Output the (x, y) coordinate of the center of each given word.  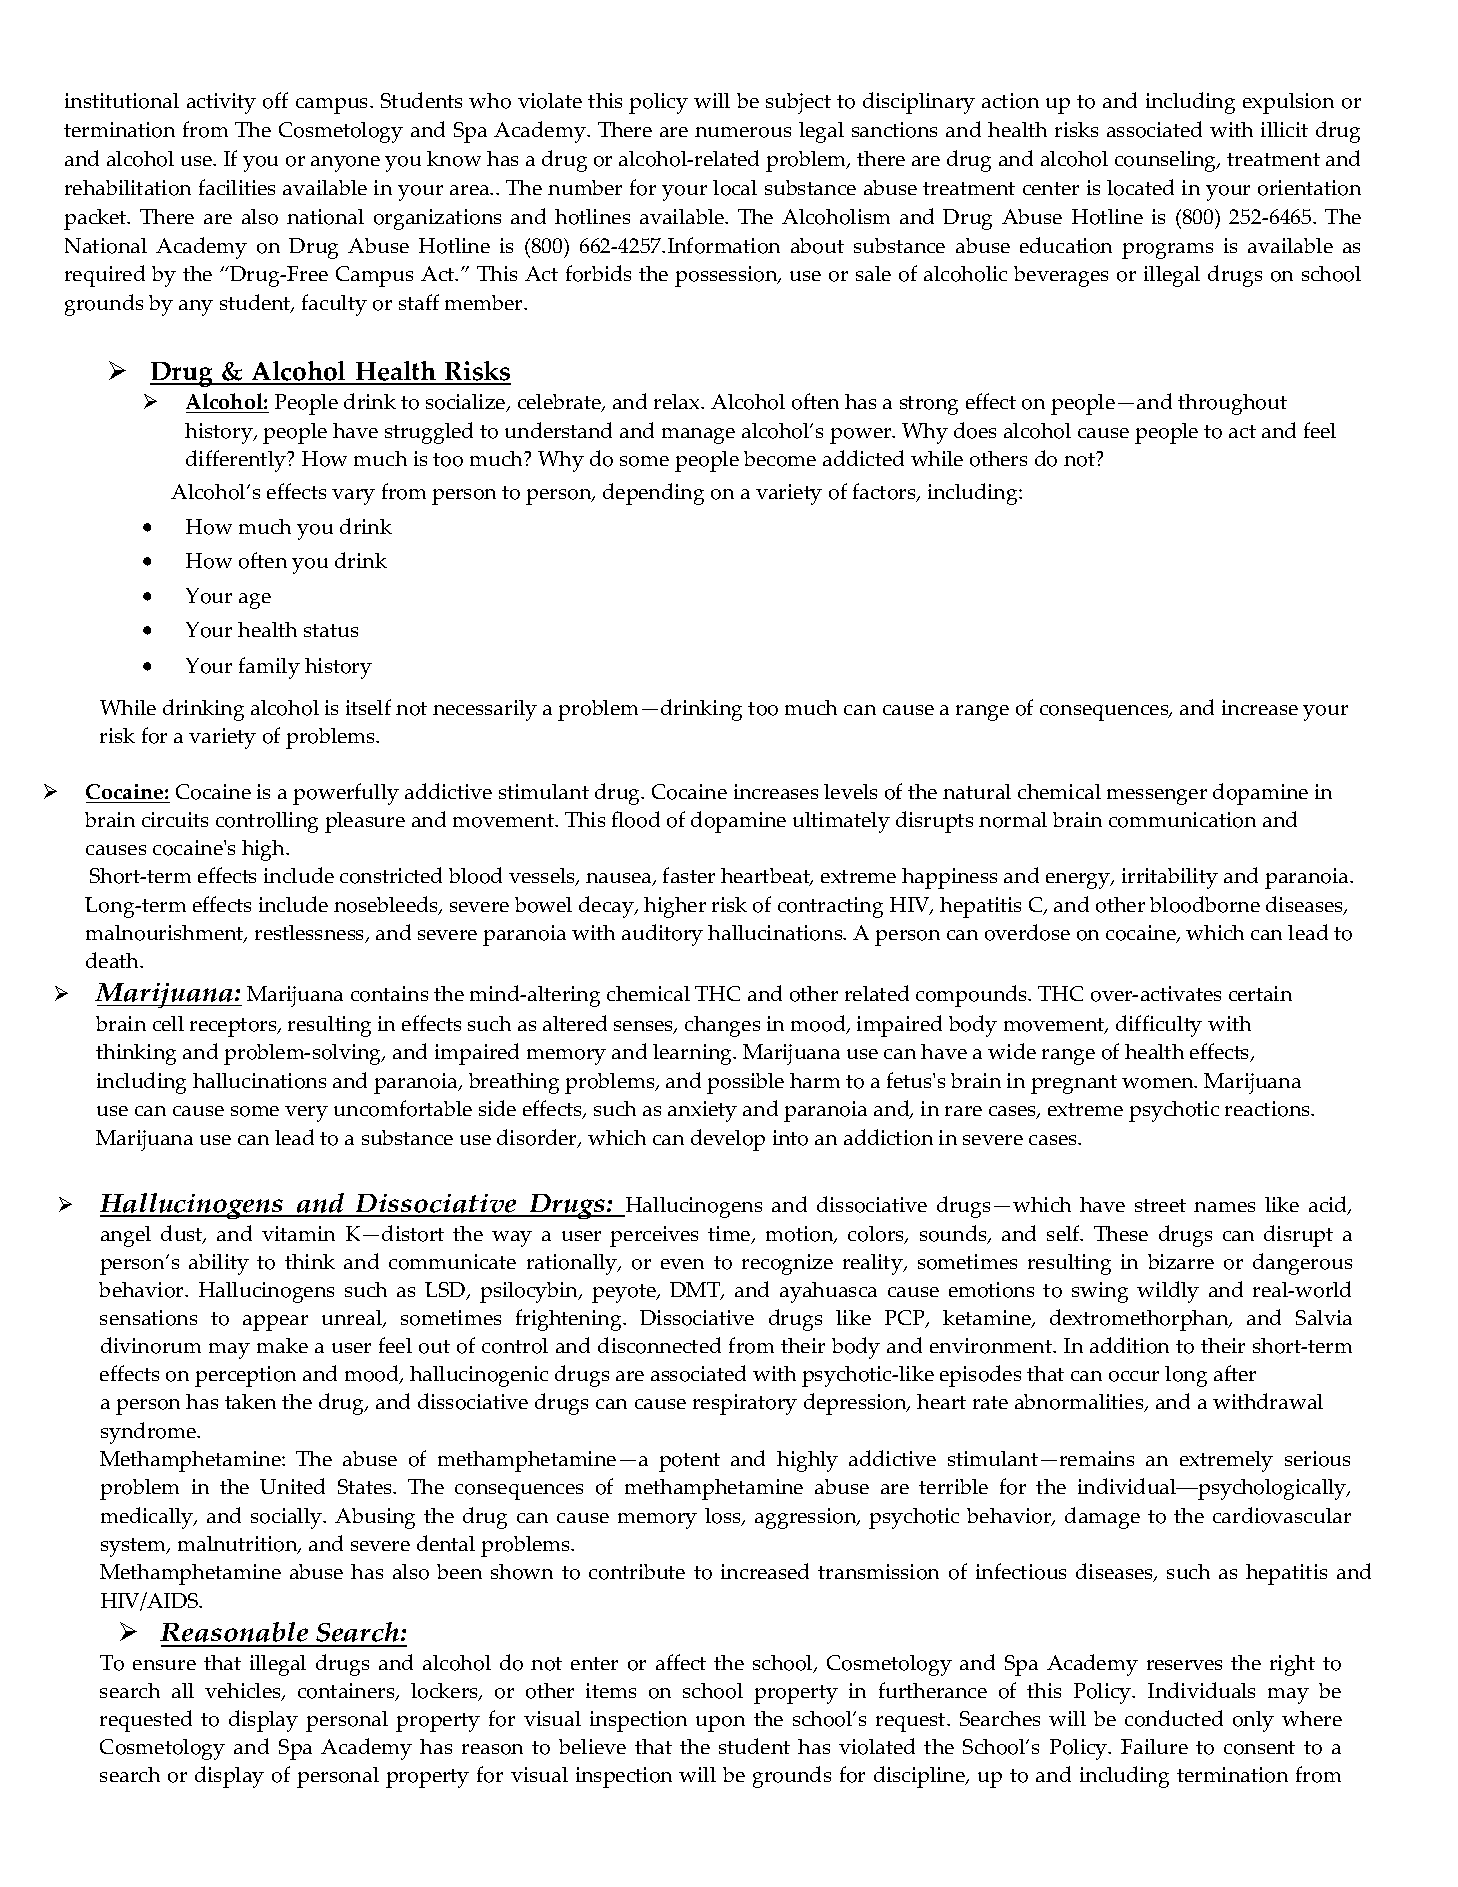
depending (653, 494)
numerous (743, 132)
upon (720, 1724)
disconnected (659, 1345)
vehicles (244, 1692)
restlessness (311, 934)
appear (275, 1323)
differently (237, 461)
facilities (237, 187)
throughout (1232, 404)
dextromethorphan (1140, 1320)
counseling (1167, 161)
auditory (662, 935)
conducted (1174, 1718)
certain (1260, 993)
